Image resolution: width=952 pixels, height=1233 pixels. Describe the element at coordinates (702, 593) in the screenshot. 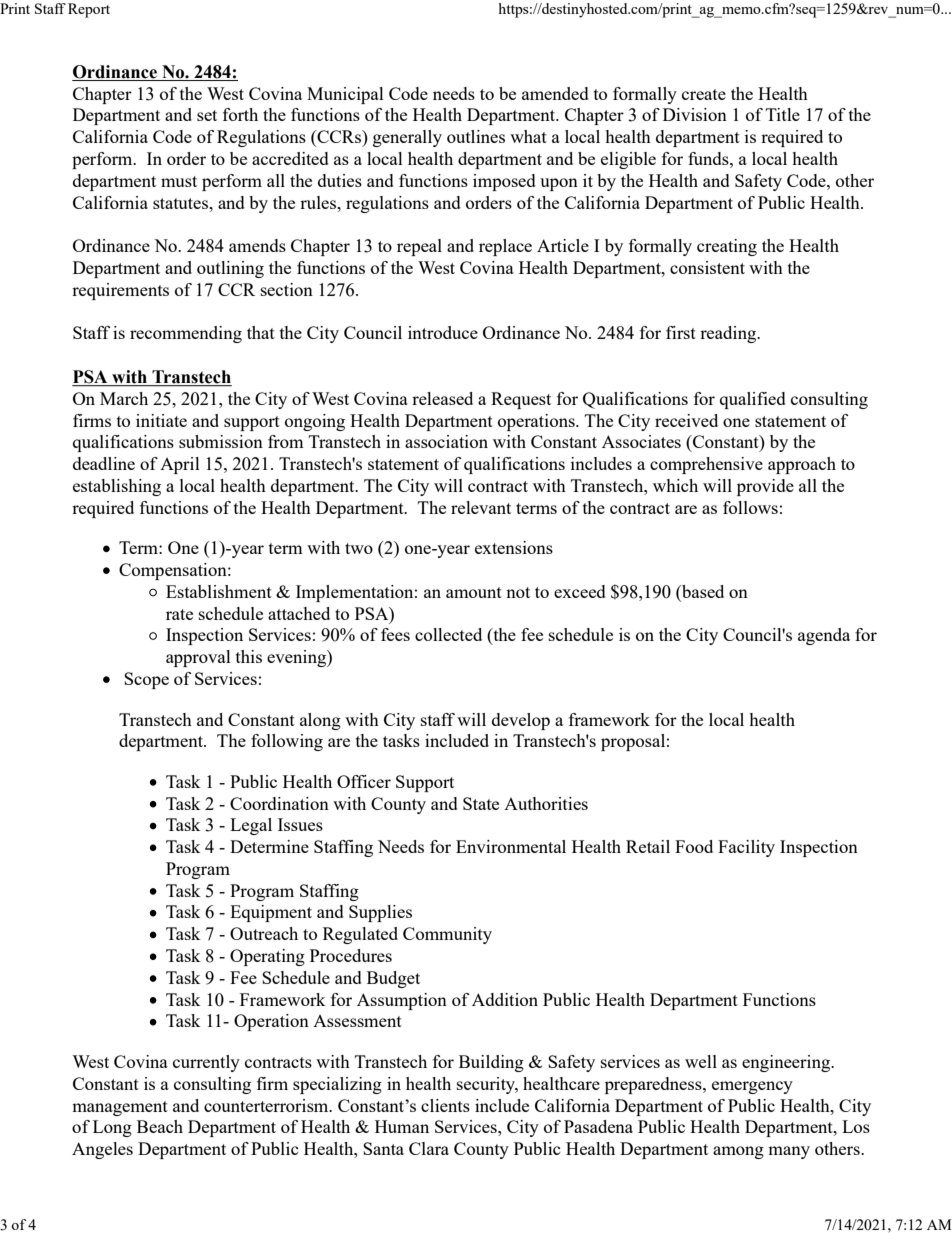

I see `based` at that location.
